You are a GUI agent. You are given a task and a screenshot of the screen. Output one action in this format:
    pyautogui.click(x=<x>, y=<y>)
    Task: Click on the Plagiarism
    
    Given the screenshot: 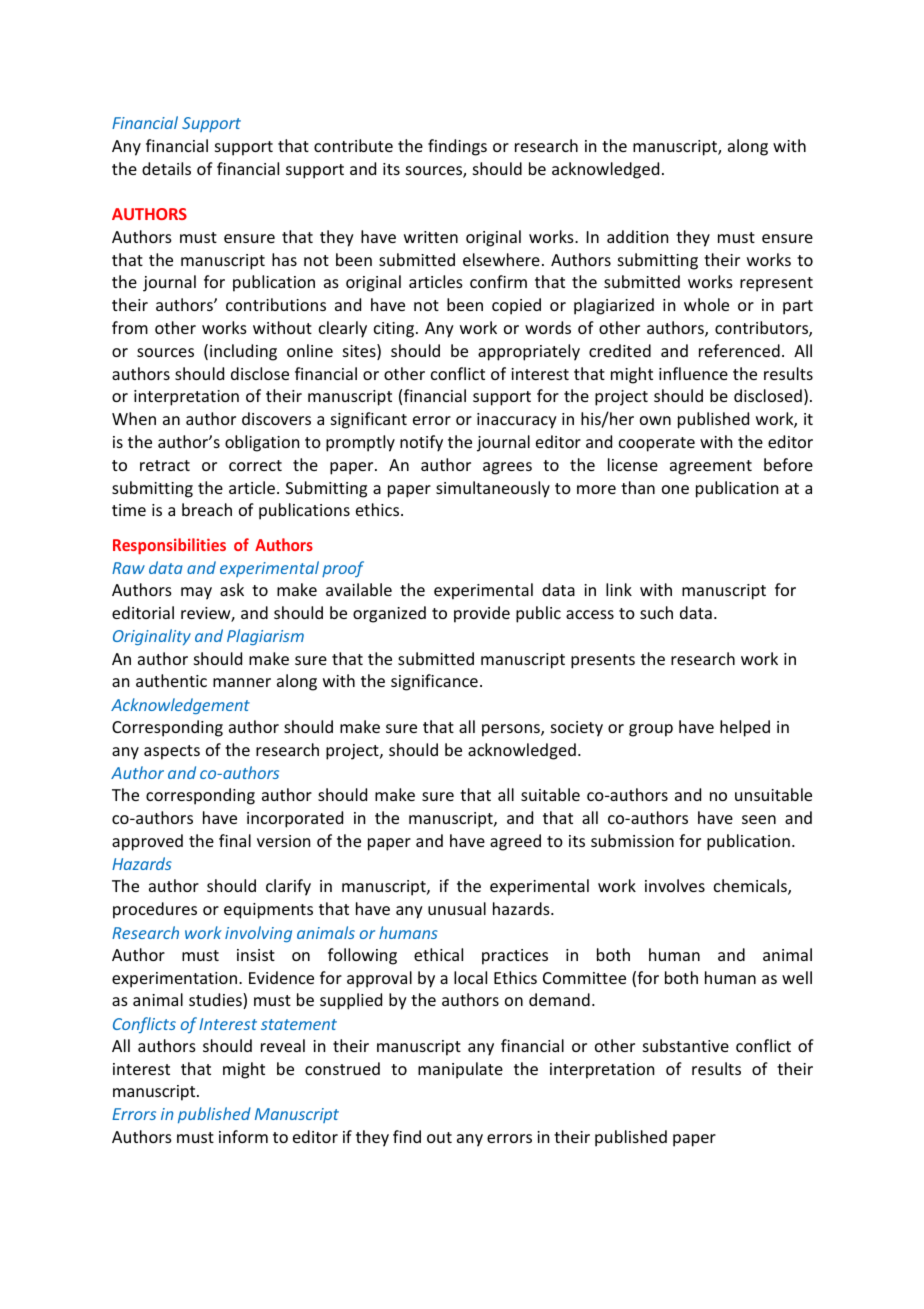 What is the action you would take?
    pyautogui.click(x=265, y=637)
